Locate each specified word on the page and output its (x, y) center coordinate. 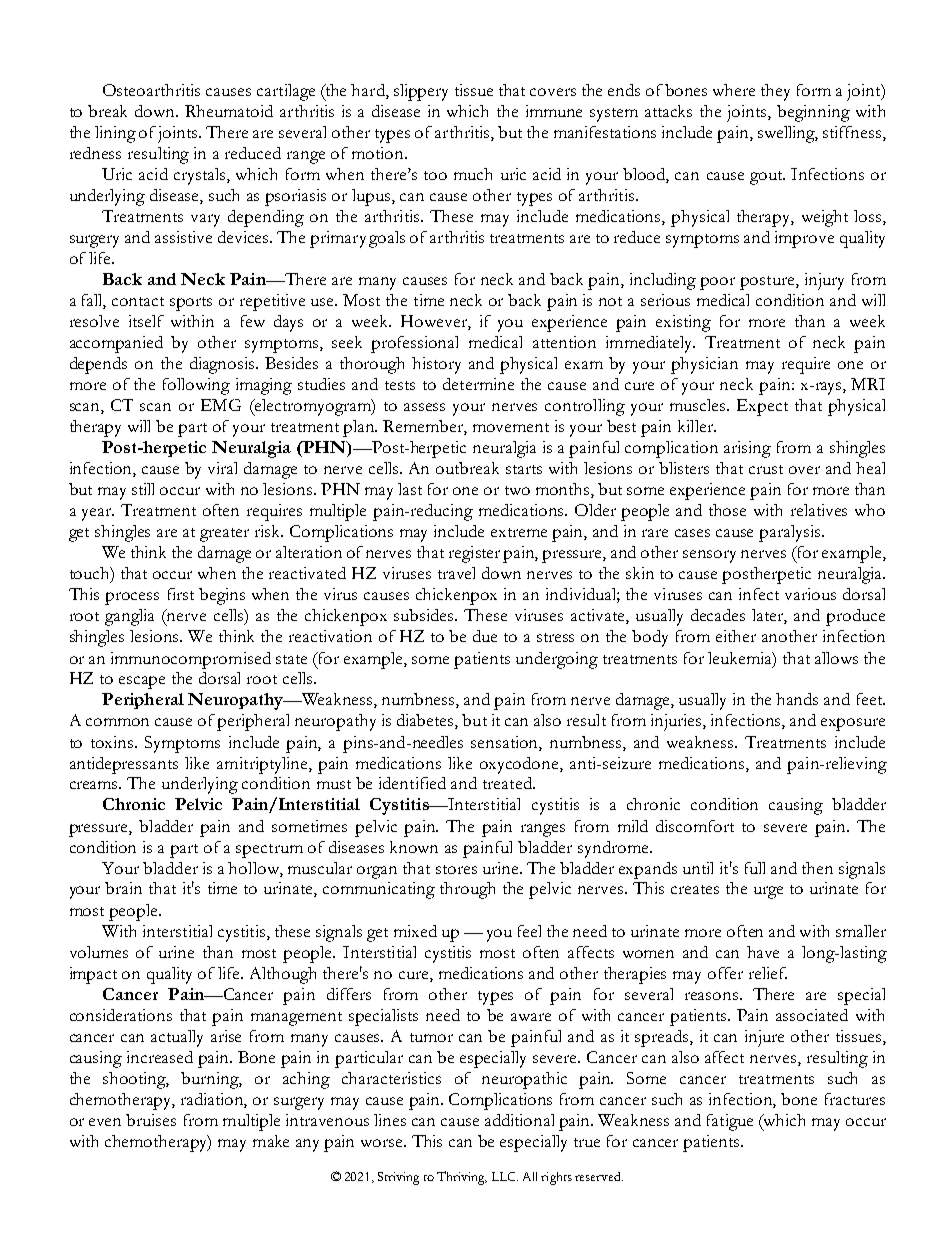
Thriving (462, 1178)
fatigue (730, 1122)
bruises (151, 1120)
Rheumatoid (229, 111)
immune (554, 111)
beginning (813, 113)
